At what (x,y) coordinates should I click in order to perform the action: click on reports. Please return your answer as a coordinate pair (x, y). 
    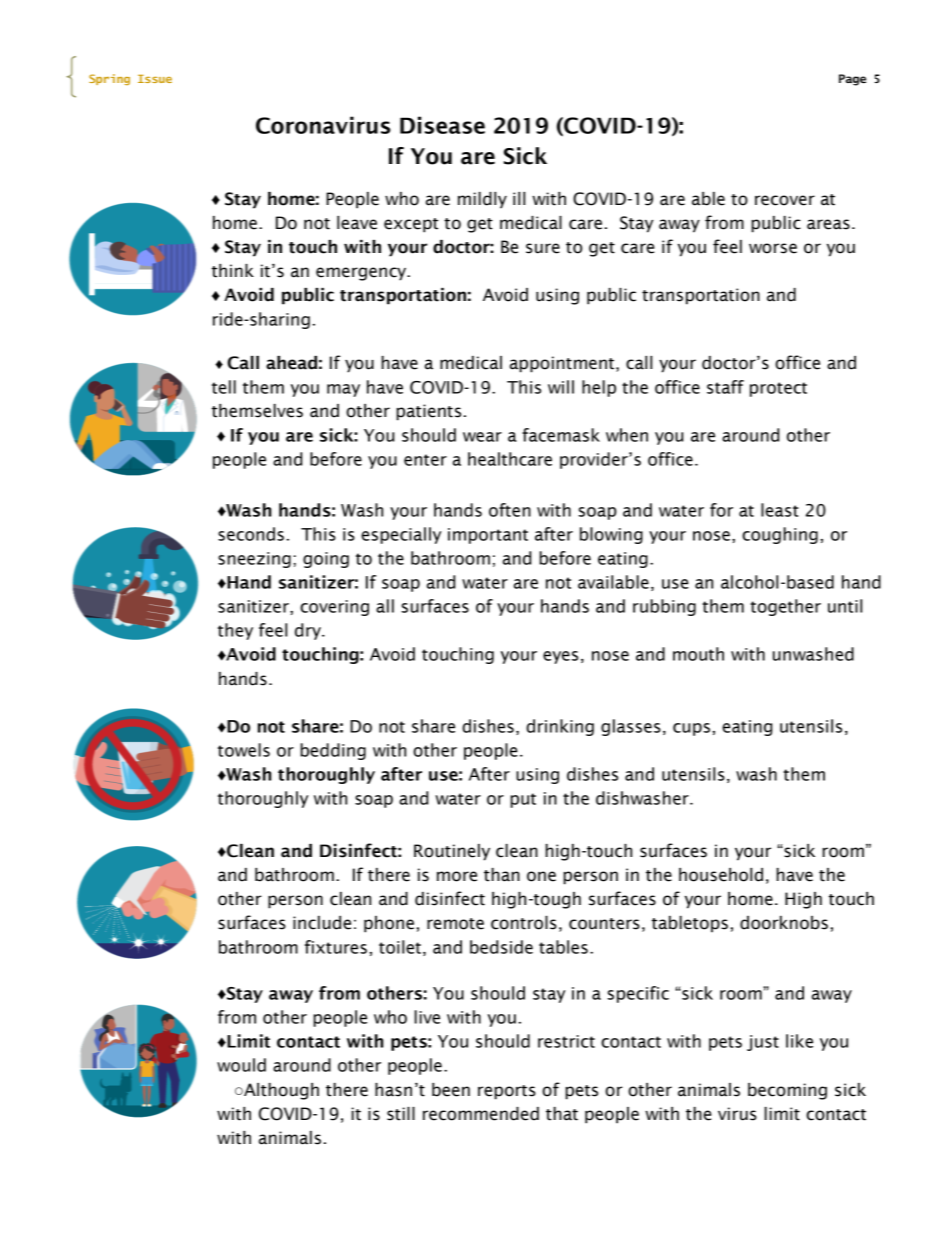
    Looking at the image, I should click on (507, 1092).
